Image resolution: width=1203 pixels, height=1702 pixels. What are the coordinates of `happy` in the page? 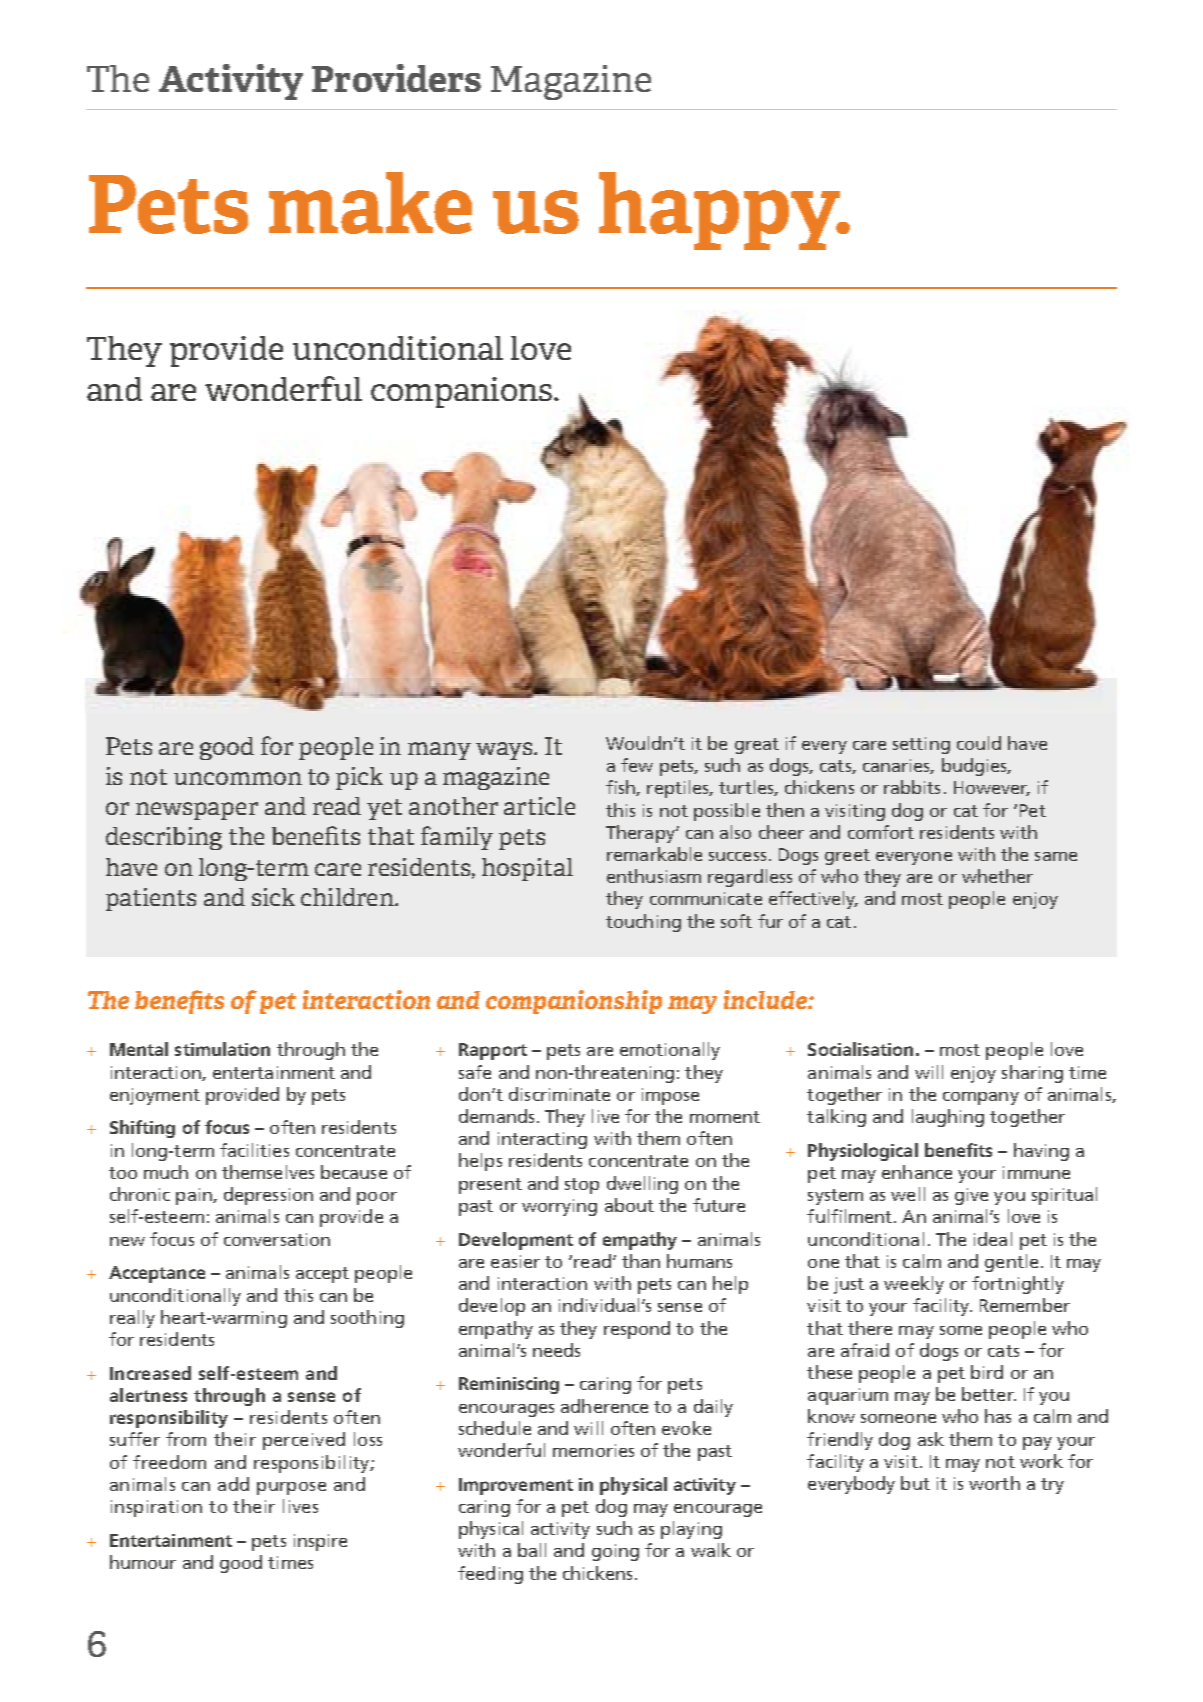 It's located at (720, 211).
